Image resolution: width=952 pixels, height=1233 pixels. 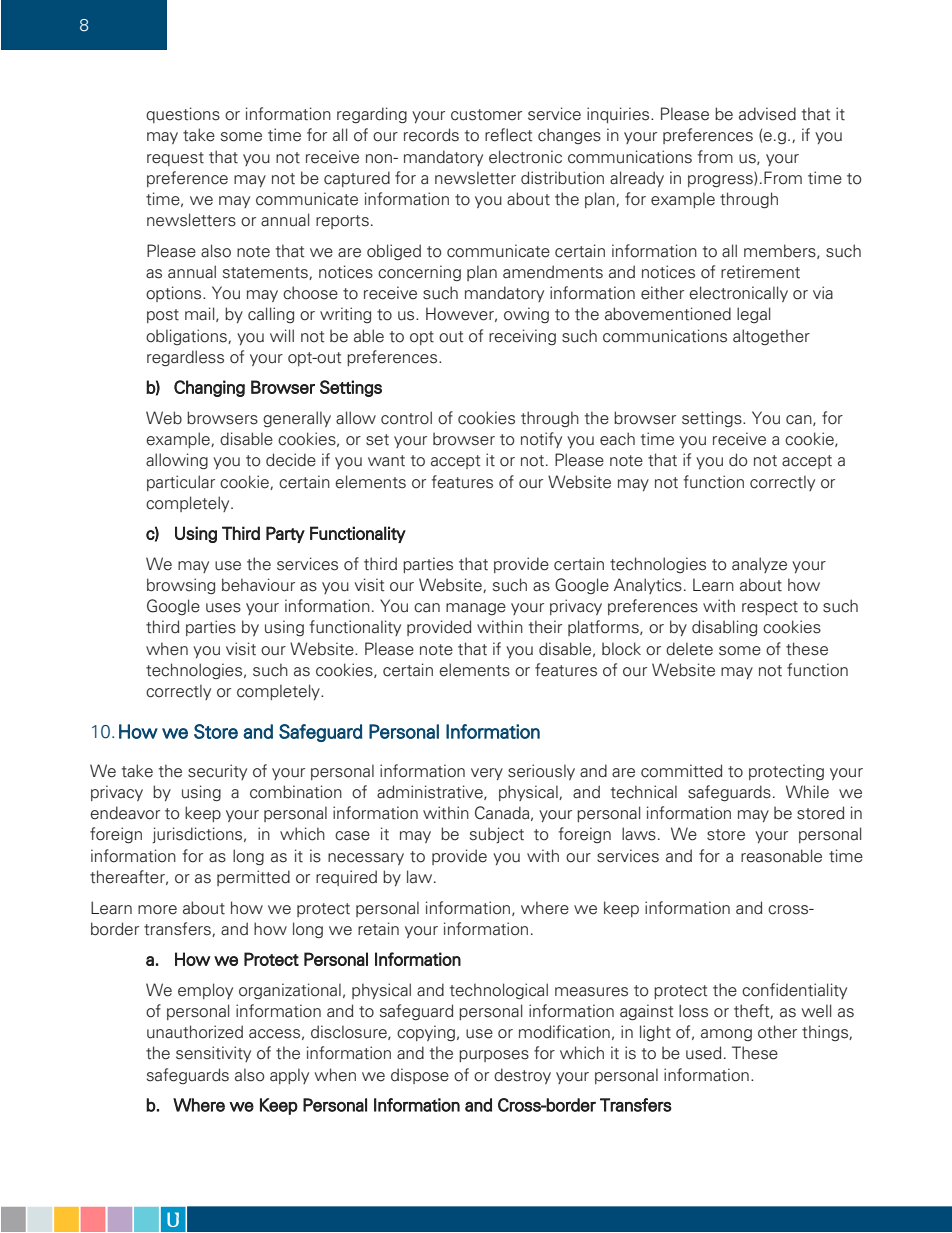 I want to click on particular, so click(x=181, y=483).
